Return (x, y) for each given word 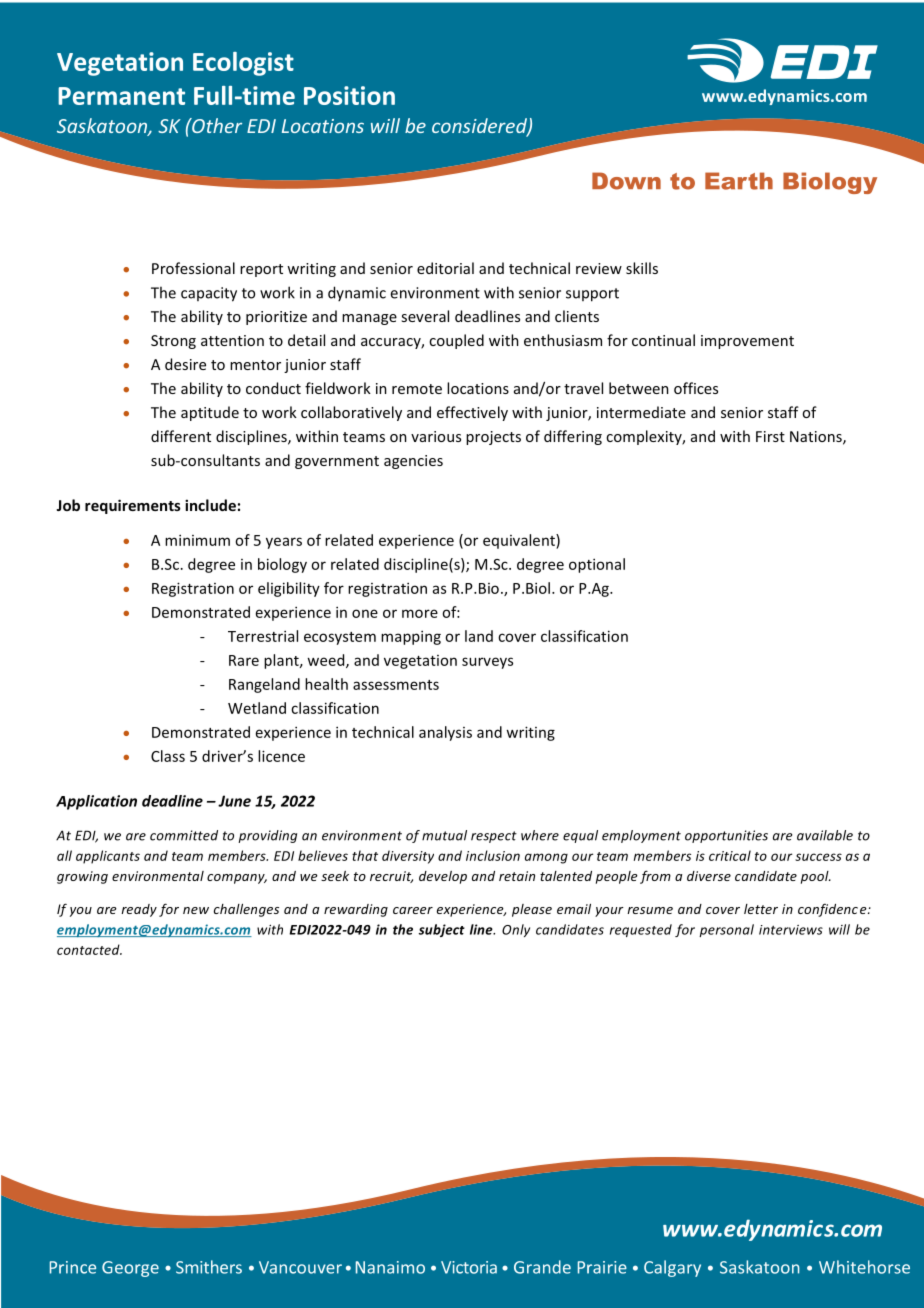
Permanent (121, 96)
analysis (445, 733)
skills (642, 268)
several (425, 316)
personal (726, 930)
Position (349, 95)
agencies (413, 462)
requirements (133, 506)
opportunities (726, 836)
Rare (244, 660)
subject (442, 930)
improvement (747, 342)
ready (139, 910)
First (770, 436)
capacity (209, 294)
